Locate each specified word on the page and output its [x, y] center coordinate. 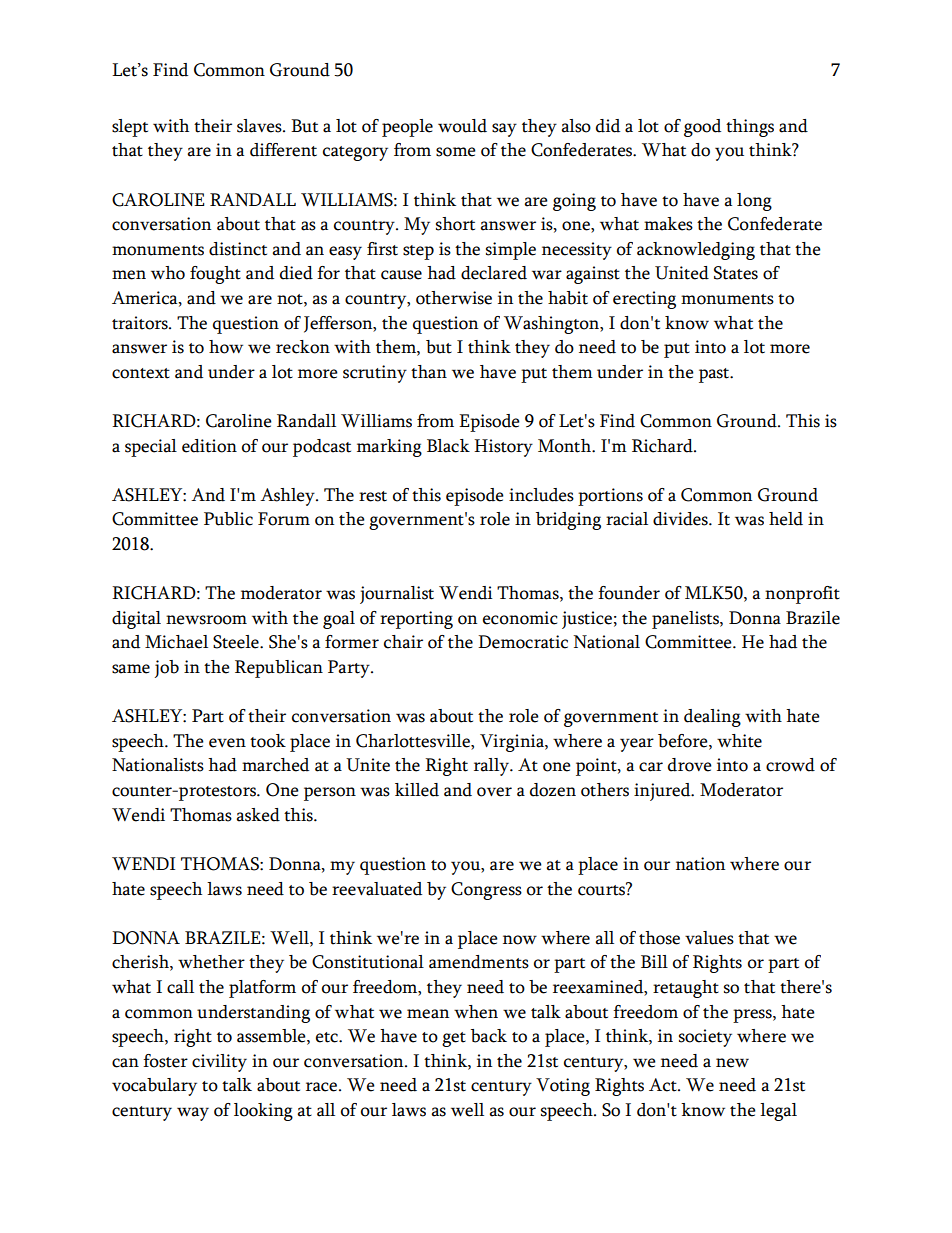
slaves [260, 126]
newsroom [206, 620]
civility [219, 1063]
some [456, 152]
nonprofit [802, 595]
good [702, 128]
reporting [416, 620]
